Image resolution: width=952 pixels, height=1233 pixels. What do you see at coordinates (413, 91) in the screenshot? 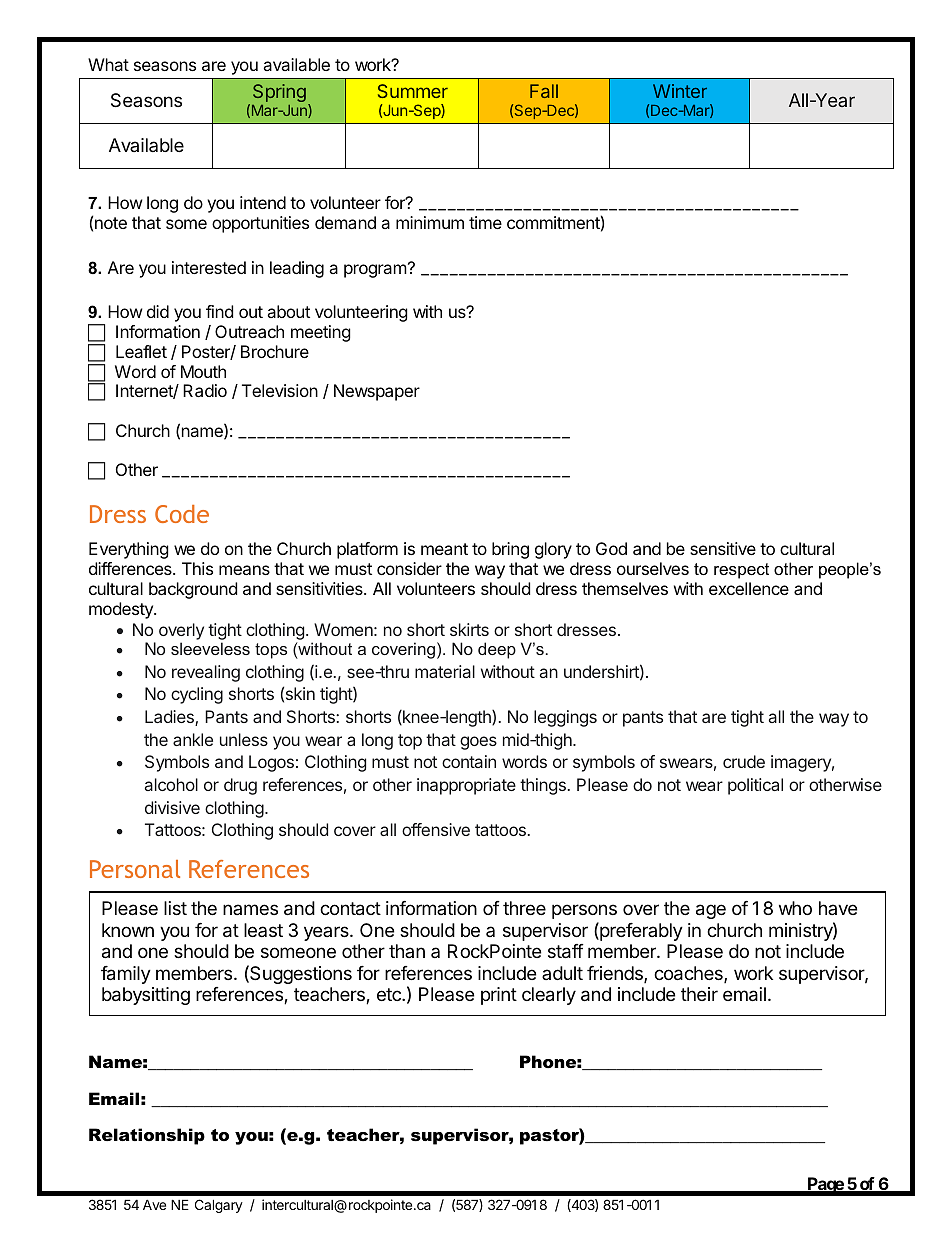
I see `Summer` at bounding box center [413, 91].
